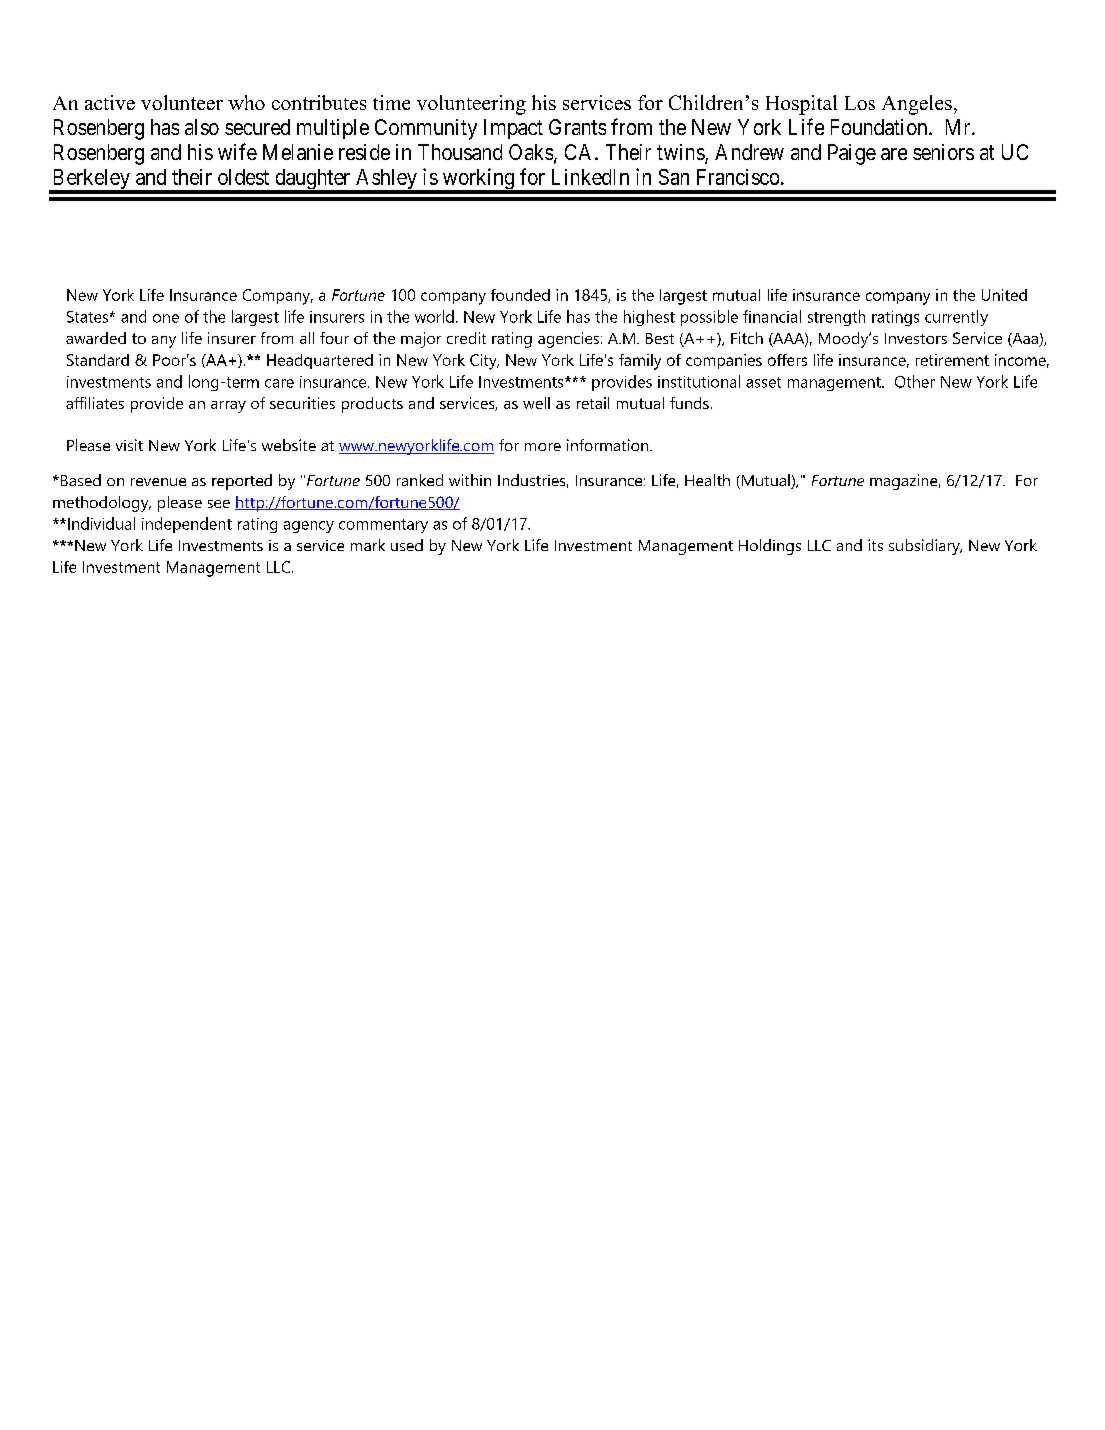 Image resolution: width=1105 pixels, height=1430 pixels. Describe the element at coordinates (577, 127) in the image. I see `Grants` at that location.
